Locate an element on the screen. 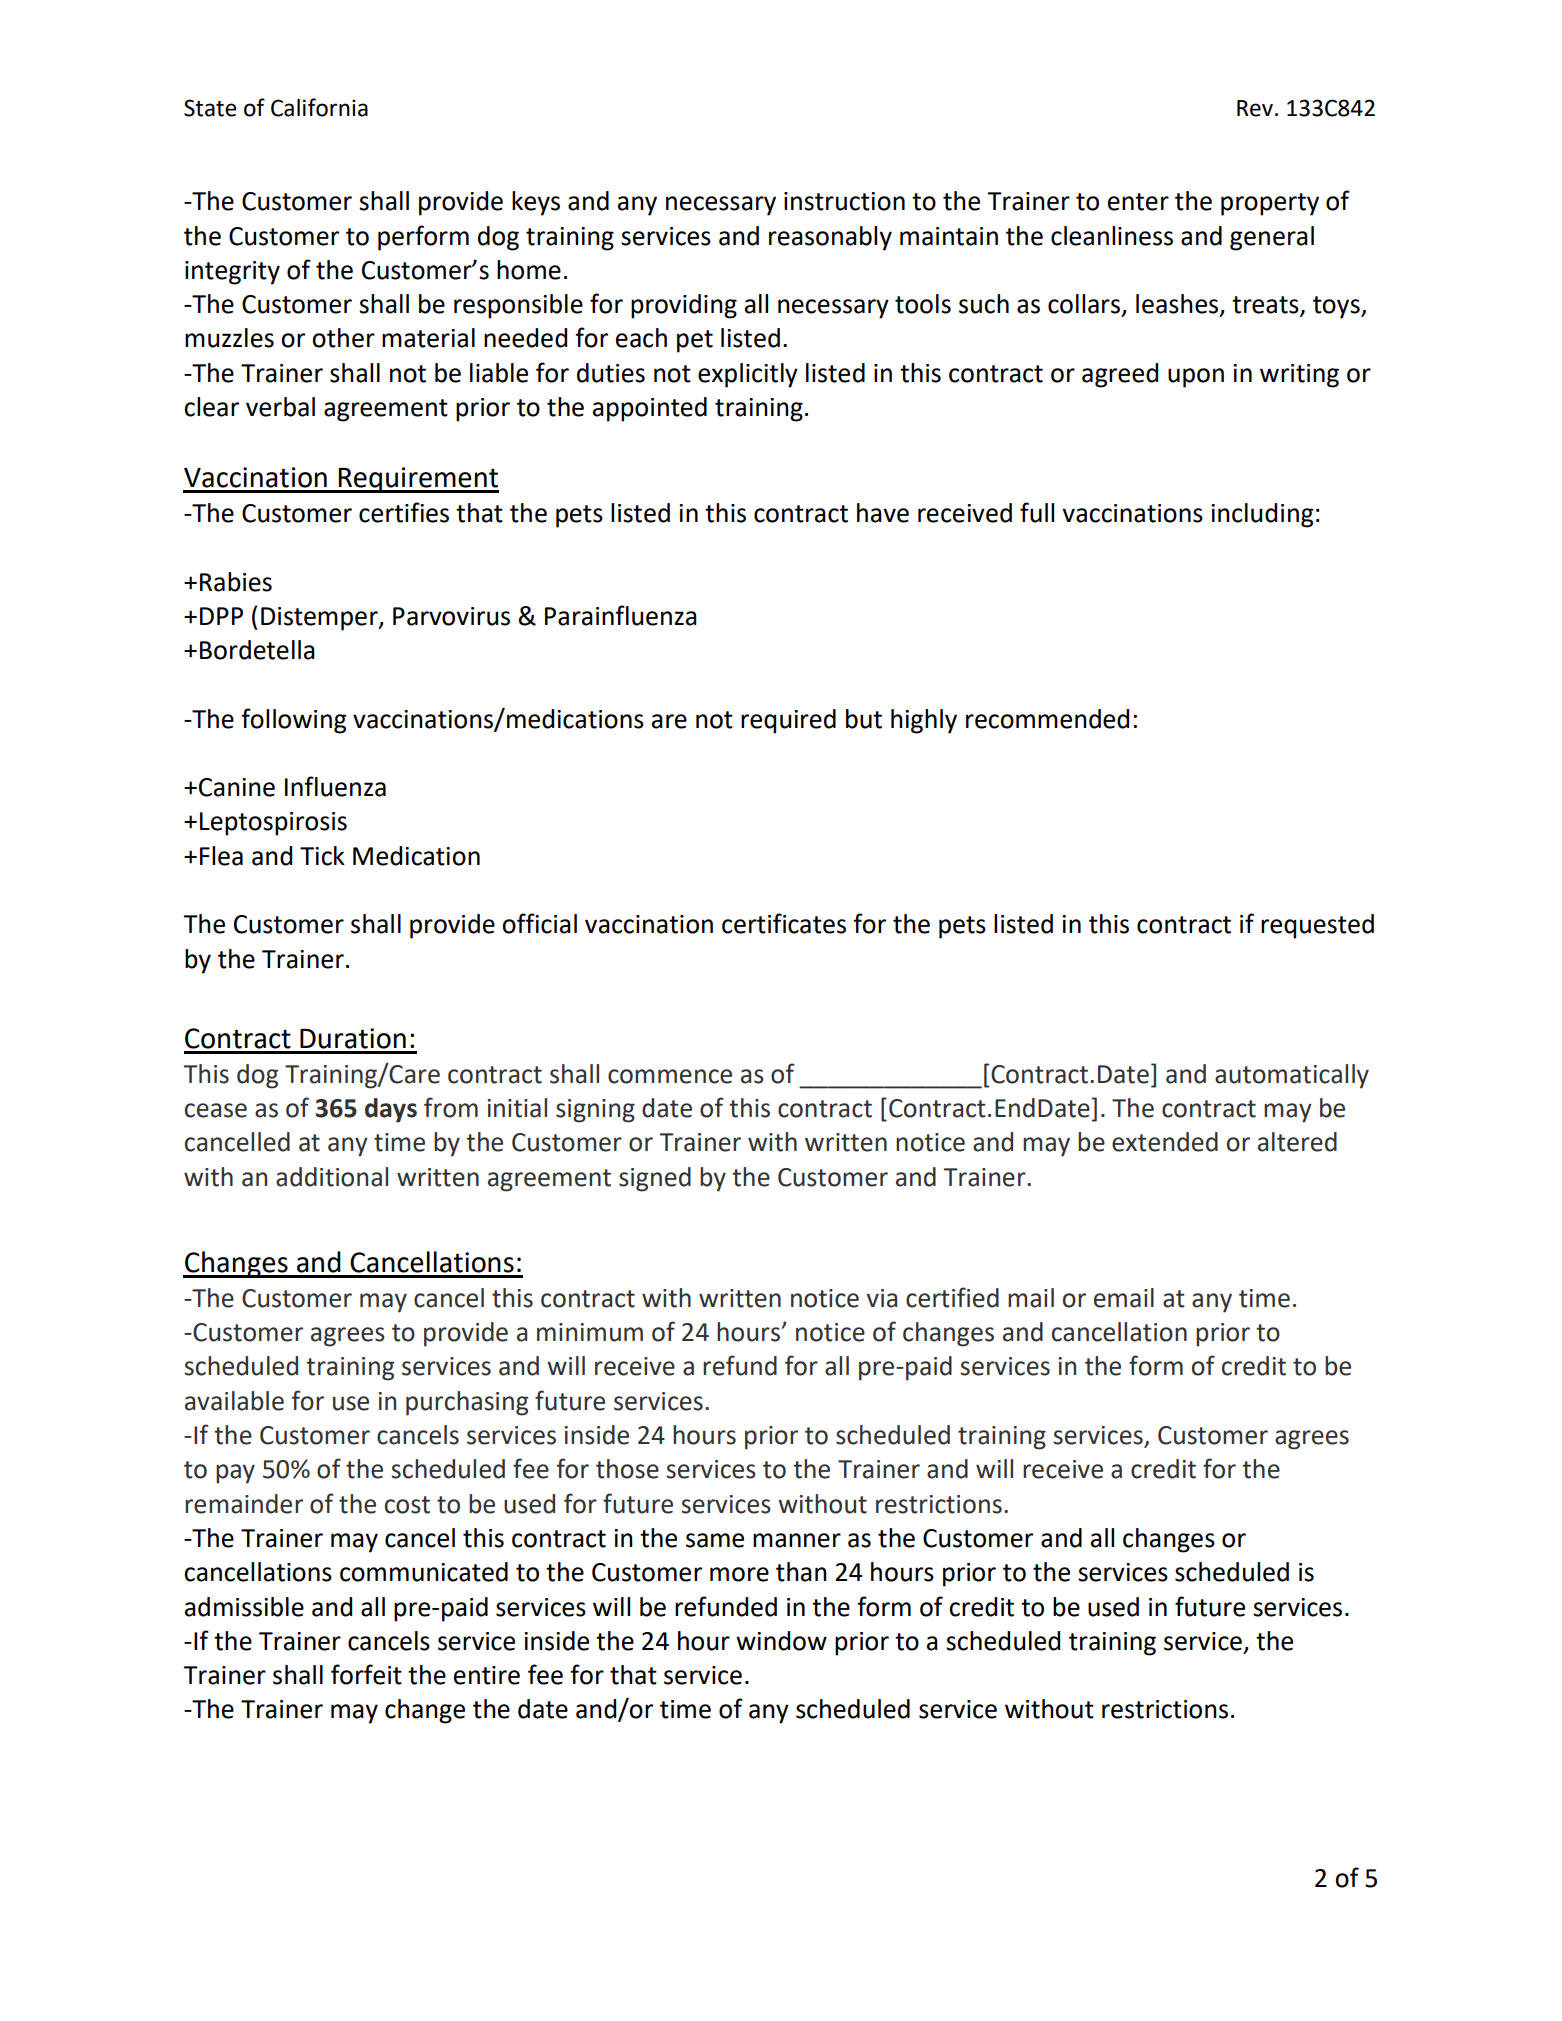  California is located at coordinates (319, 107).
